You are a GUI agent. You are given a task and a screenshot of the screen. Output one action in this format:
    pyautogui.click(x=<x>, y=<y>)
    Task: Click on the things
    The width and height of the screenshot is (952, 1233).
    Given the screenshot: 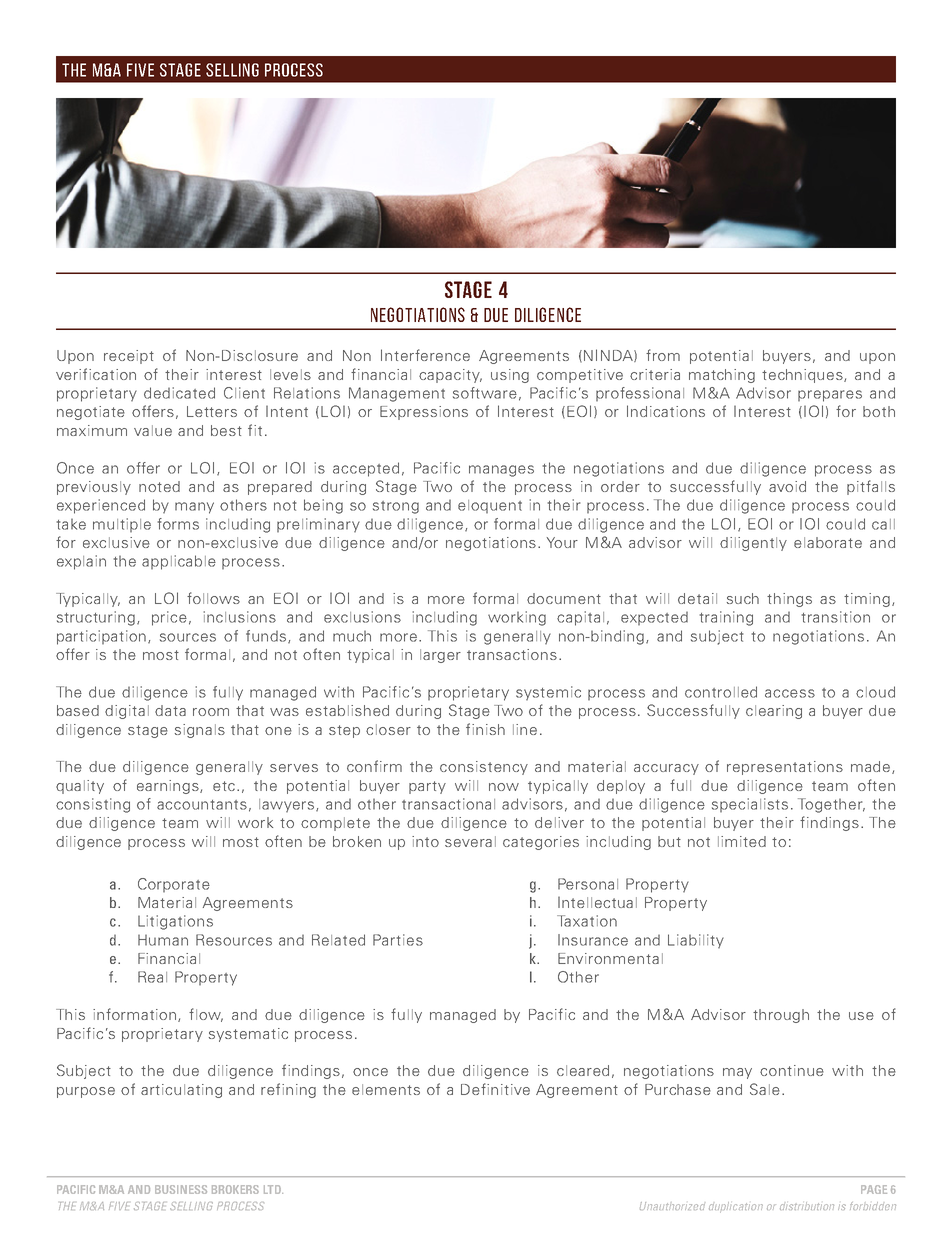 What is the action you would take?
    pyautogui.click(x=789, y=600)
